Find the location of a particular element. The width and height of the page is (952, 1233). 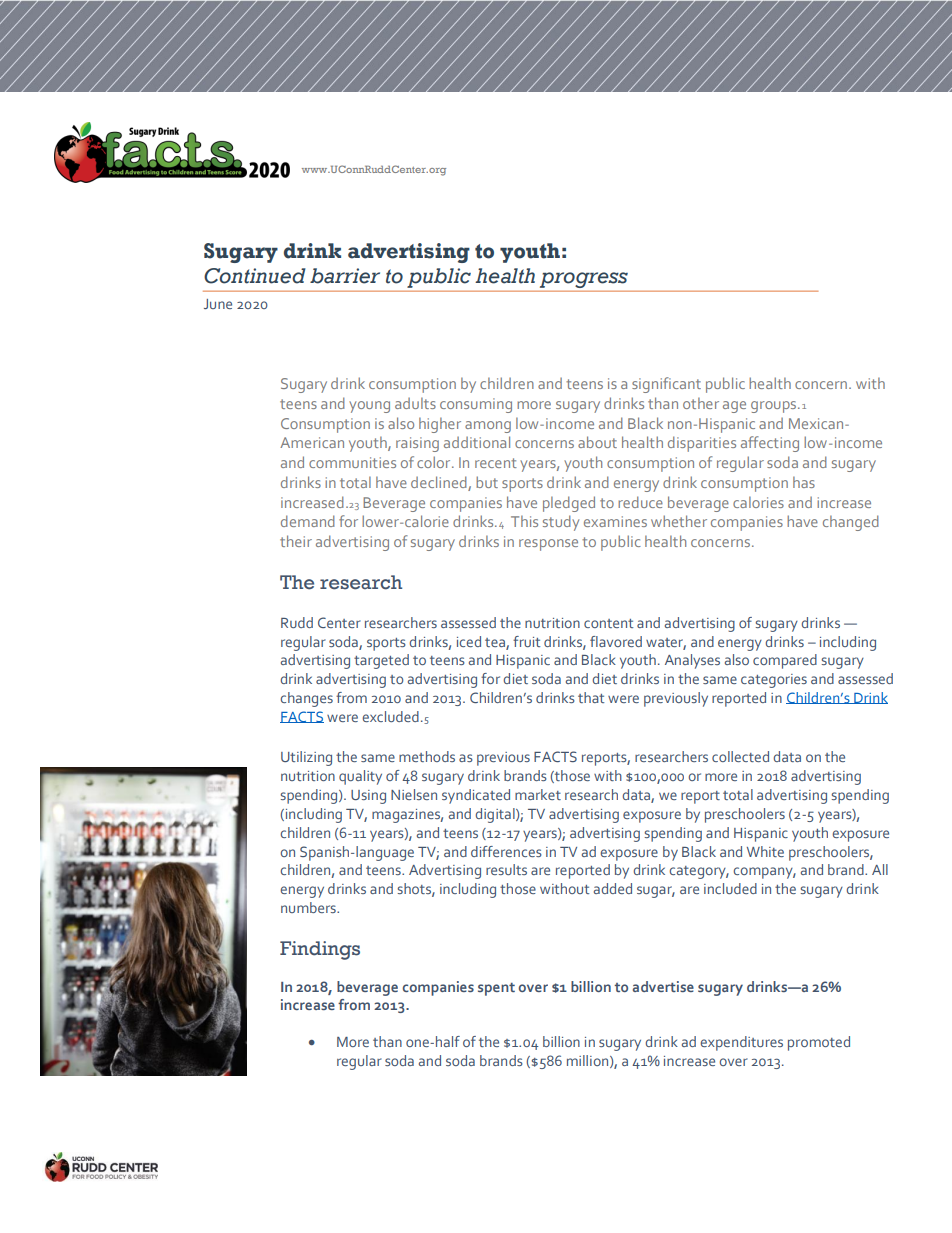

significant is located at coordinates (666, 385).
